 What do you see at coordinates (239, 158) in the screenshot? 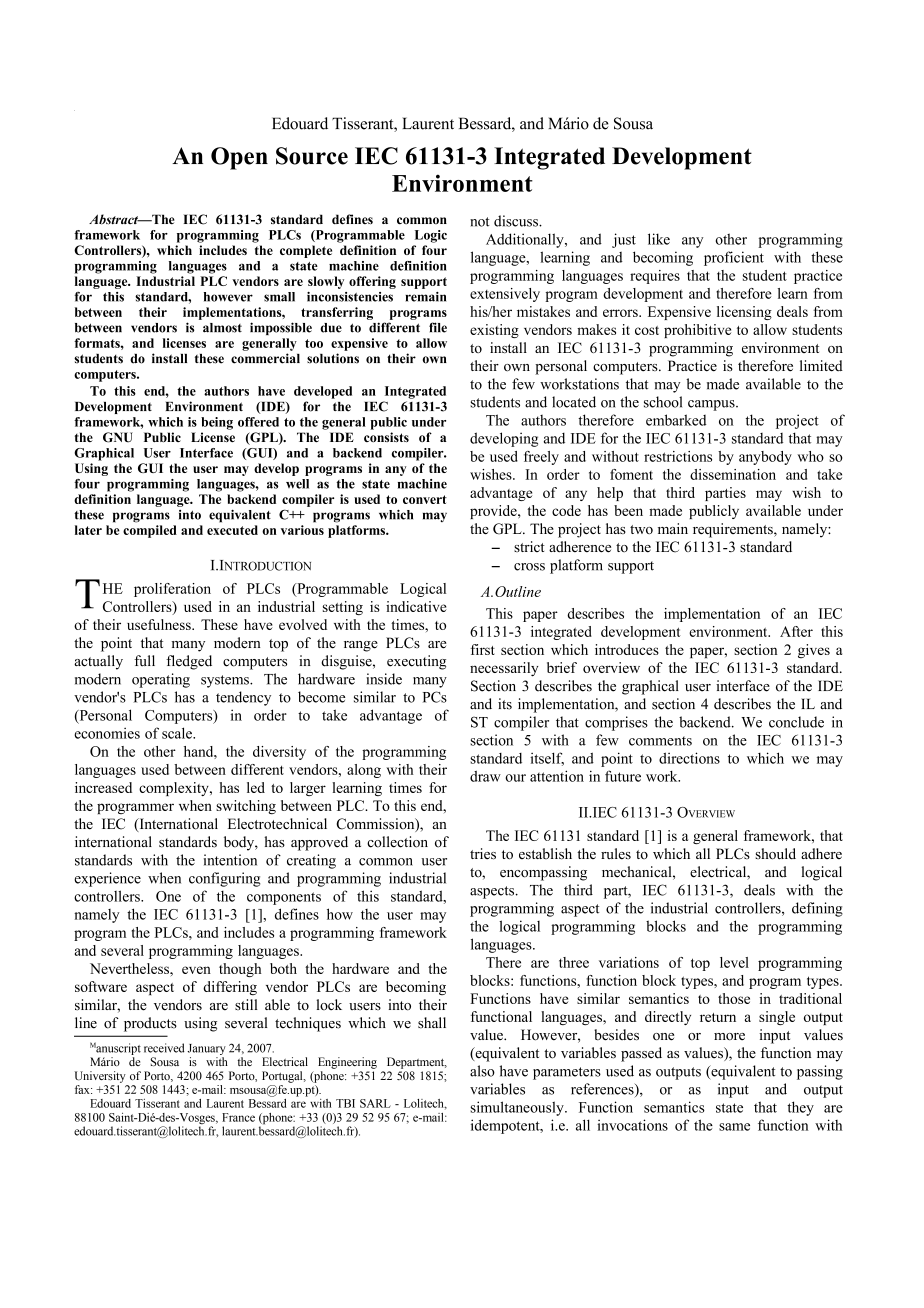
I see `Open` at bounding box center [239, 158].
